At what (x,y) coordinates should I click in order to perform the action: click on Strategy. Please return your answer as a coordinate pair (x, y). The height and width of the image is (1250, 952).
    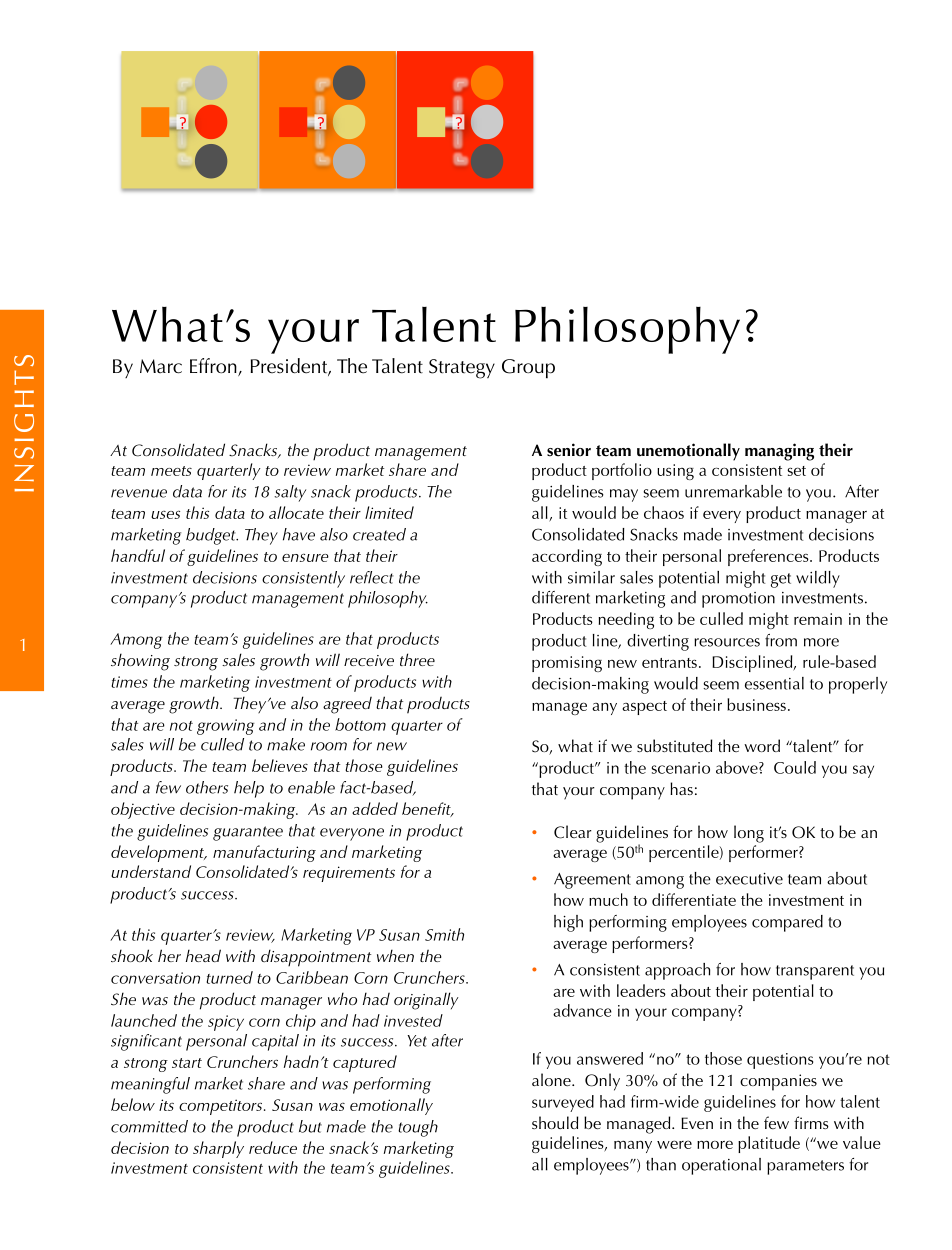
    Looking at the image, I should click on (462, 369).
